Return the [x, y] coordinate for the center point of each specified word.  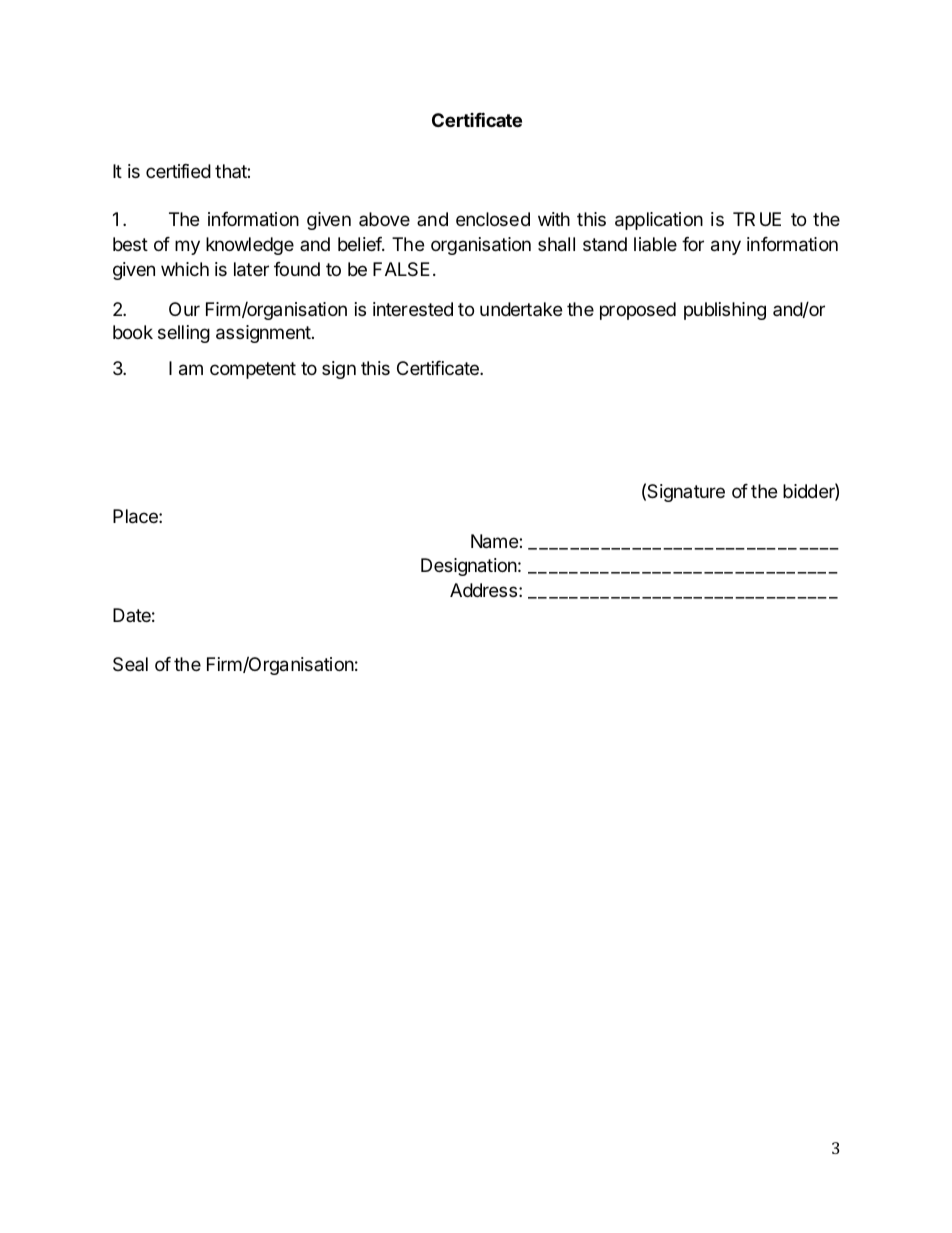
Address [483, 590]
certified [178, 171]
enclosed [493, 219]
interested [413, 309]
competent [253, 370]
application [659, 221]
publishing [725, 311]
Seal [130, 664]
